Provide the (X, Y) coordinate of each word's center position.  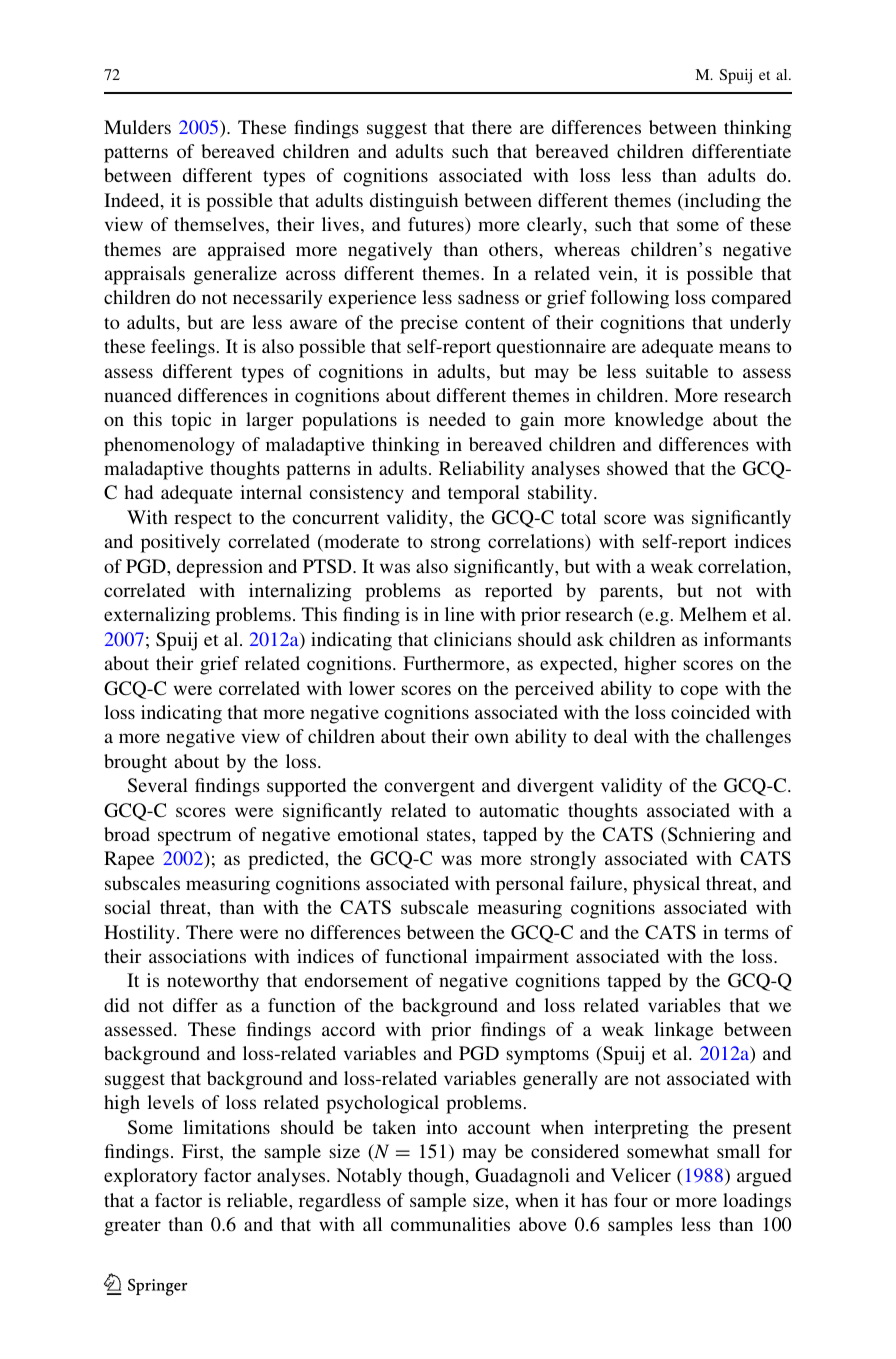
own (492, 738)
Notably (369, 1177)
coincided (710, 712)
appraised (246, 251)
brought (135, 763)
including (721, 202)
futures (437, 224)
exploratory (150, 1177)
